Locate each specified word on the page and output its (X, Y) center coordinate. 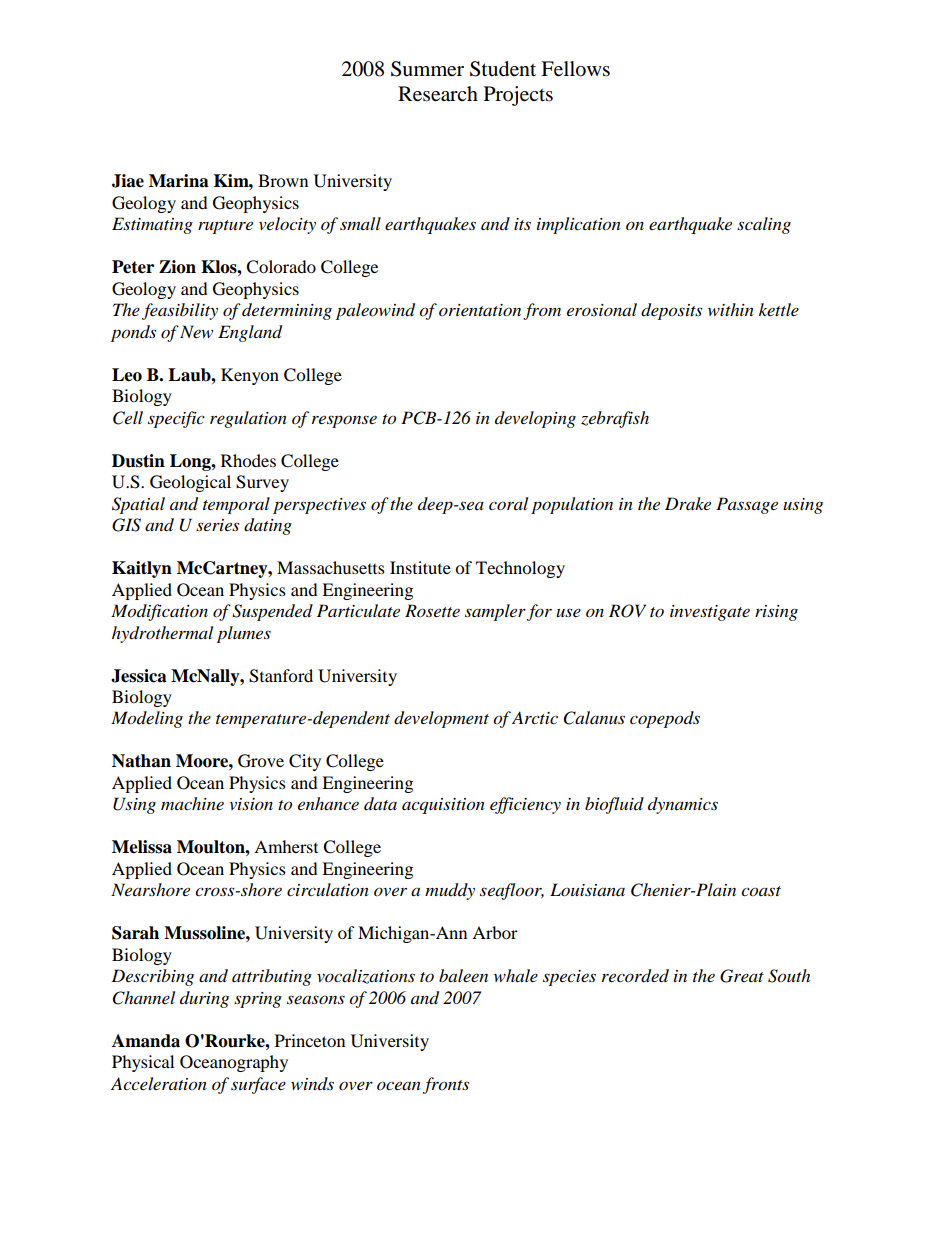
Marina (179, 181)
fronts (446, 1085)
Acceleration (159, 1084)
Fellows (575, 69)
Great (742, 976)
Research (438, 94)
